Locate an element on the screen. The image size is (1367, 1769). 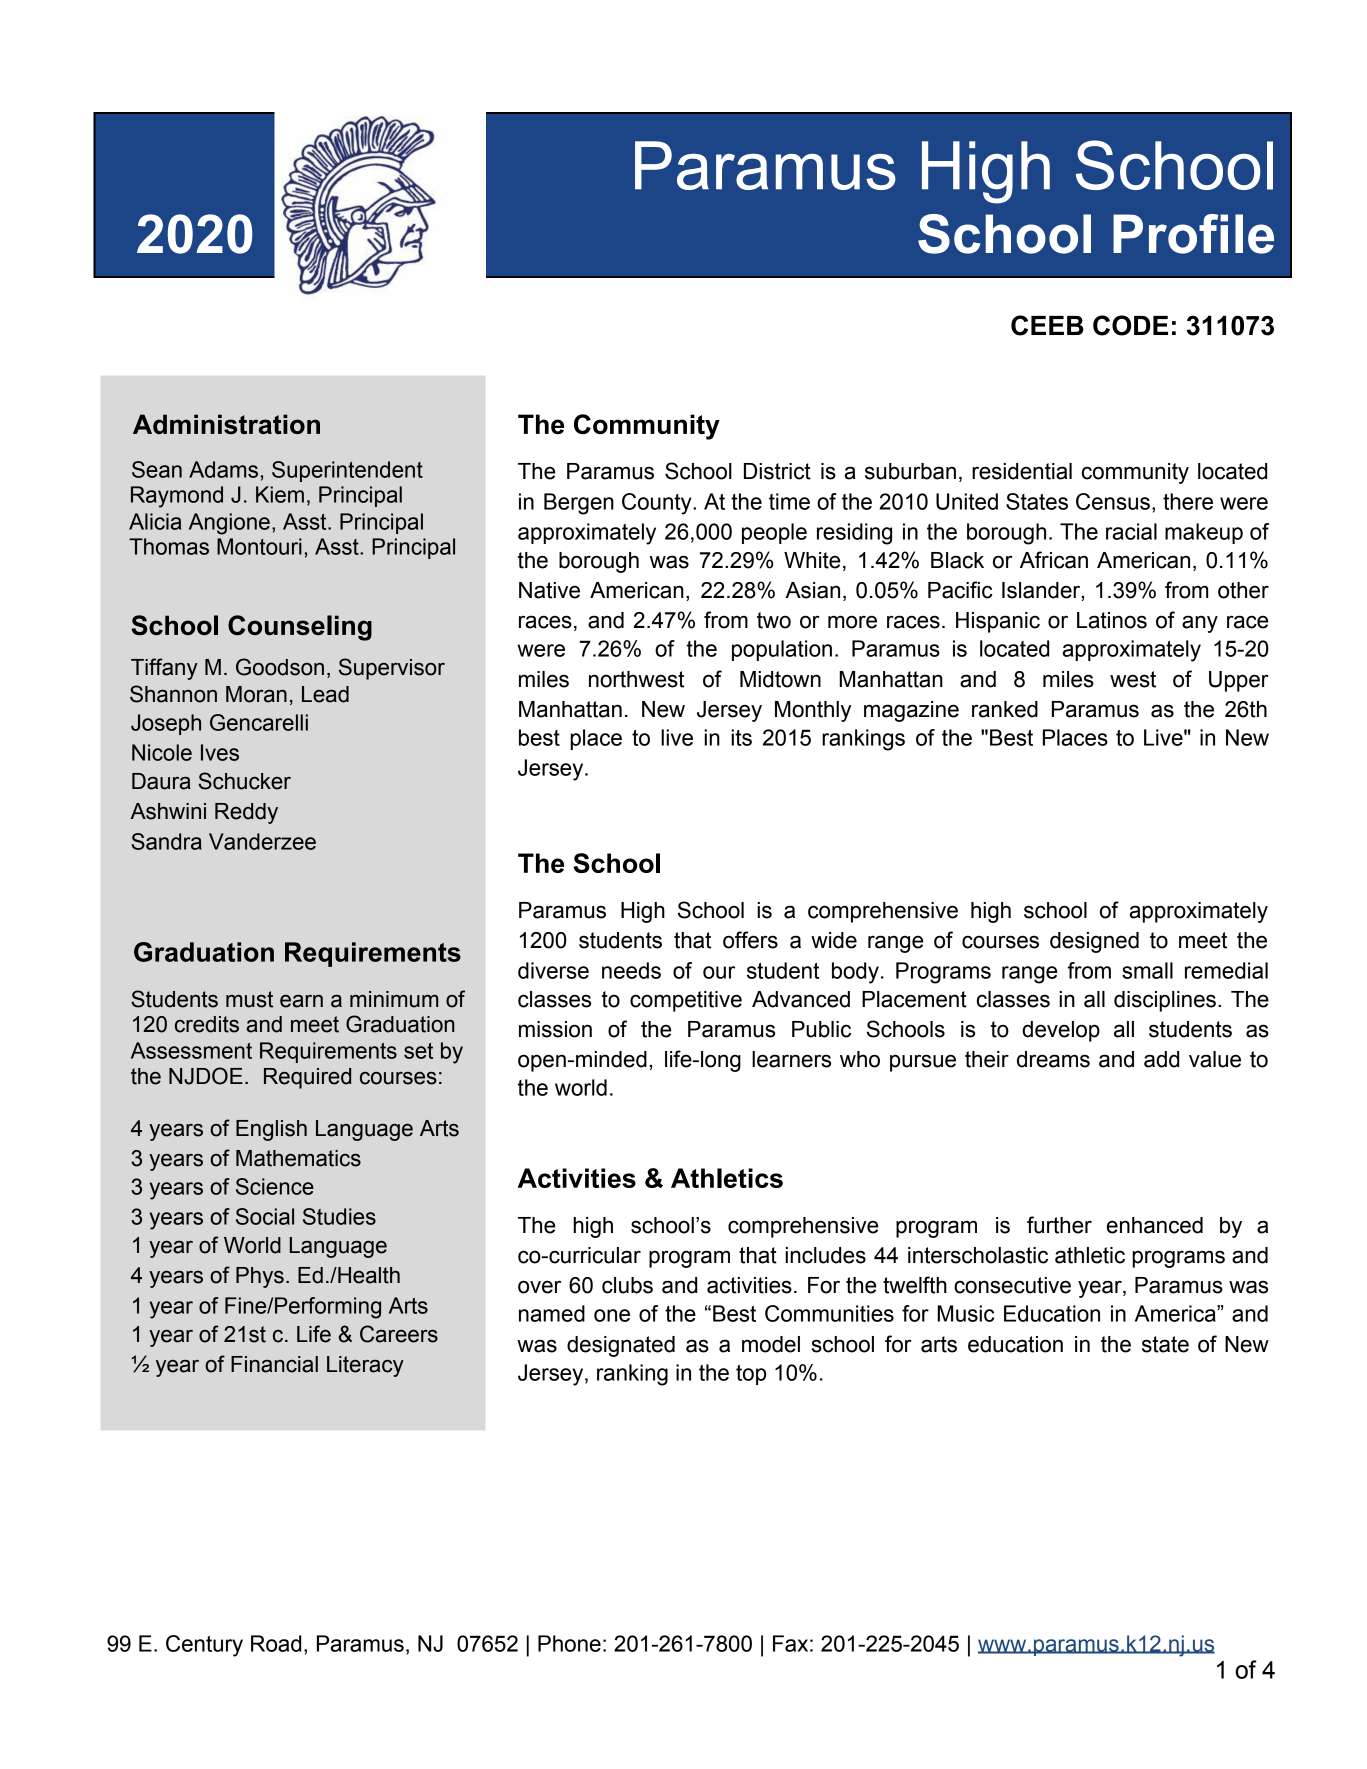
Counseling is located at coordinates (300, 628).
